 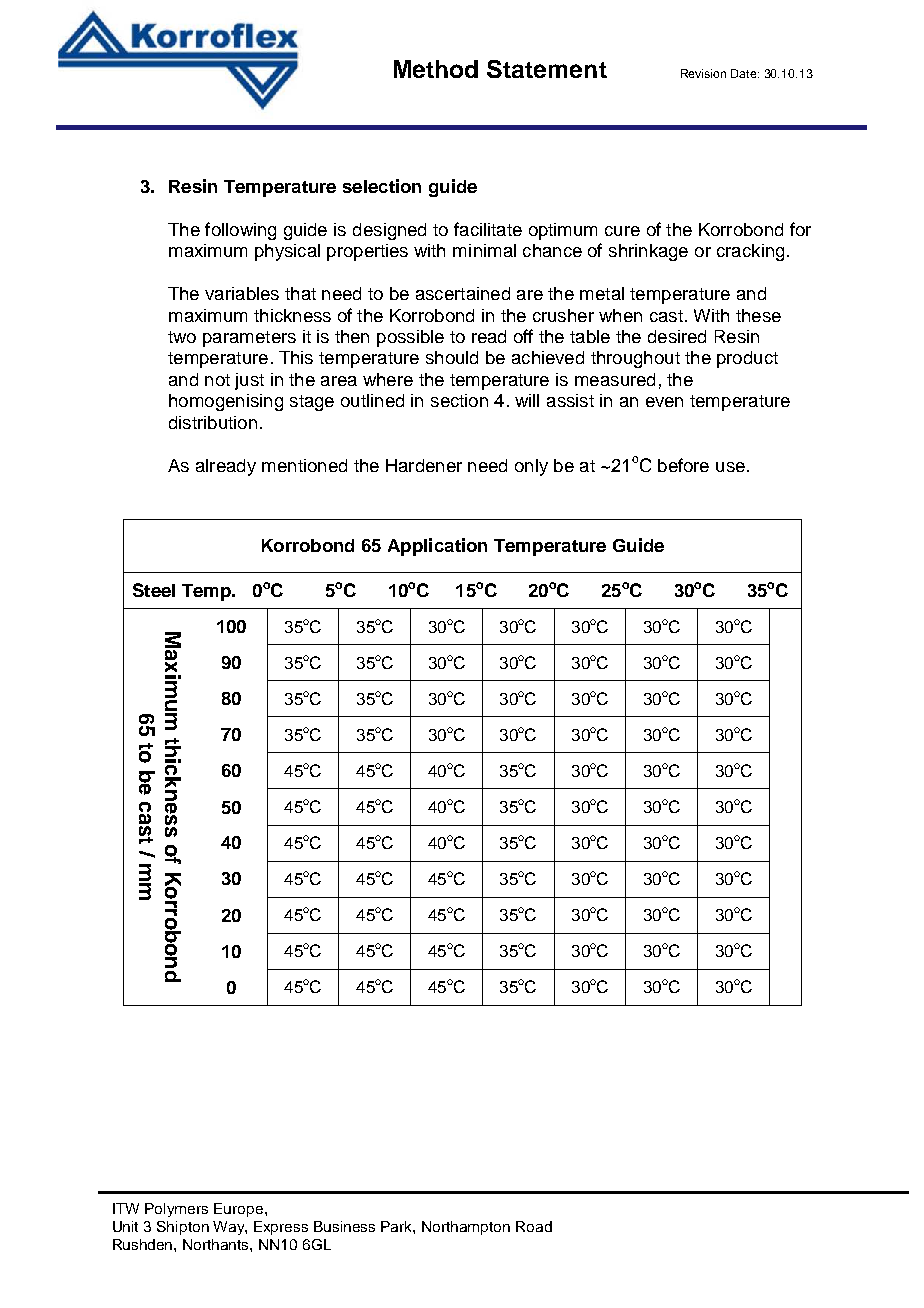 What do you see at coordinates (240, 1210) in the document?
I see `Europe` at bounding box center [240, 1210].
